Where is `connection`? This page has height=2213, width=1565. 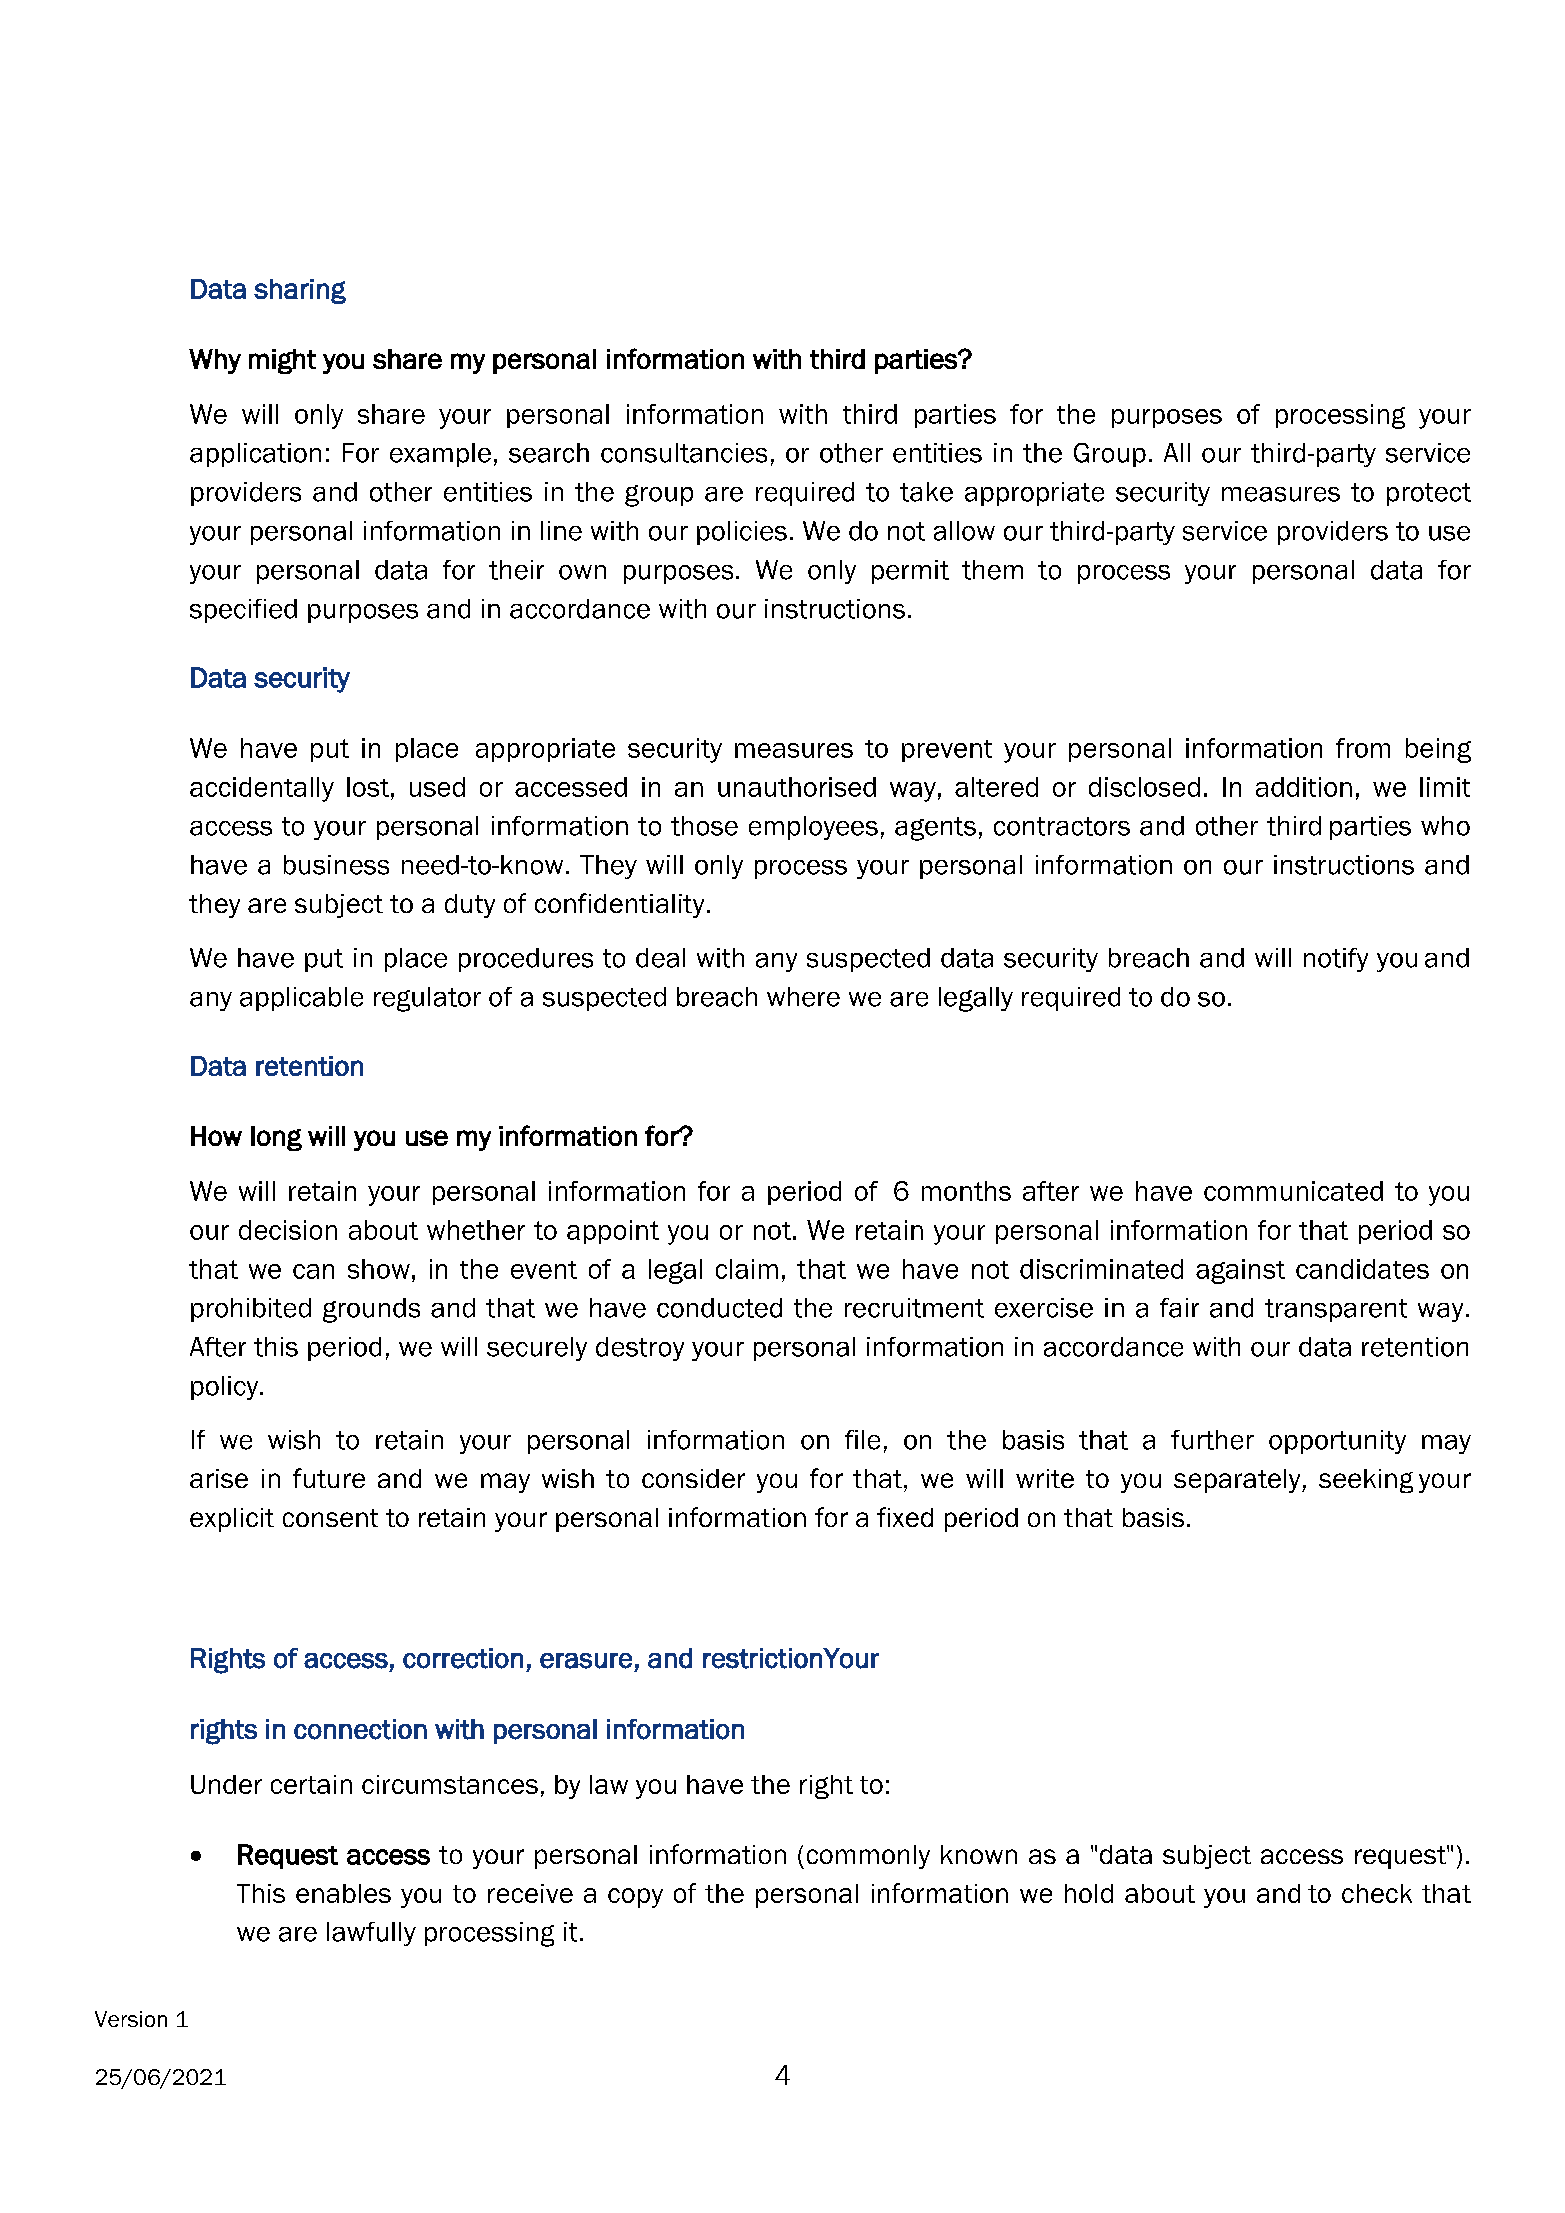 connection is located at coordinates (360, 1729).
